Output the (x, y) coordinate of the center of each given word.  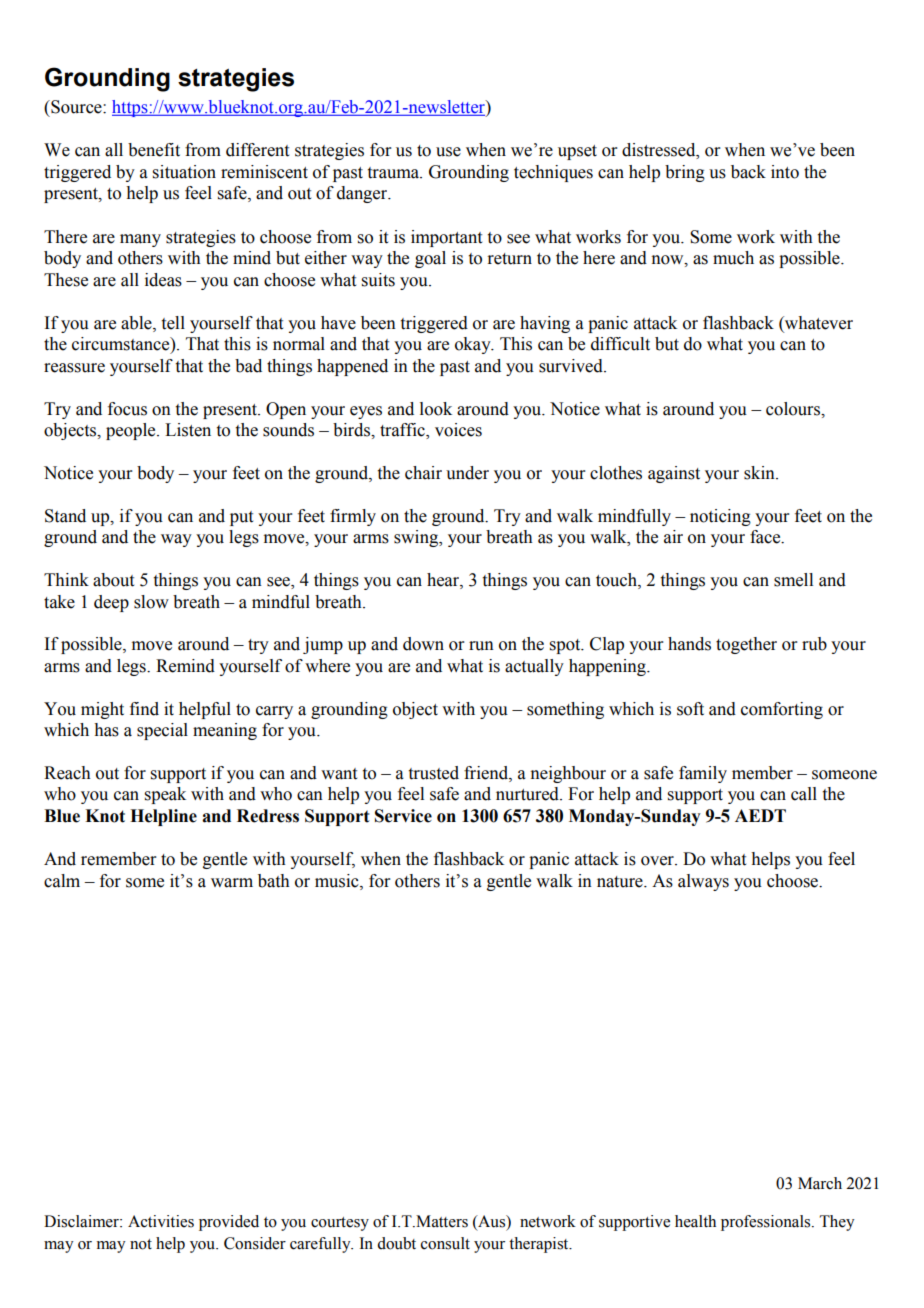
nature (621, 882)
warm (232, 883)
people (132, 431)
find (144, 709)
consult (445, 1243)
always (703, 882)
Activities (161, 1221)
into (785, 172)
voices (458, 430)
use (448, 152)
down (423, 644)
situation (184, 172)
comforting (782, 710)
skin (760, 473)
